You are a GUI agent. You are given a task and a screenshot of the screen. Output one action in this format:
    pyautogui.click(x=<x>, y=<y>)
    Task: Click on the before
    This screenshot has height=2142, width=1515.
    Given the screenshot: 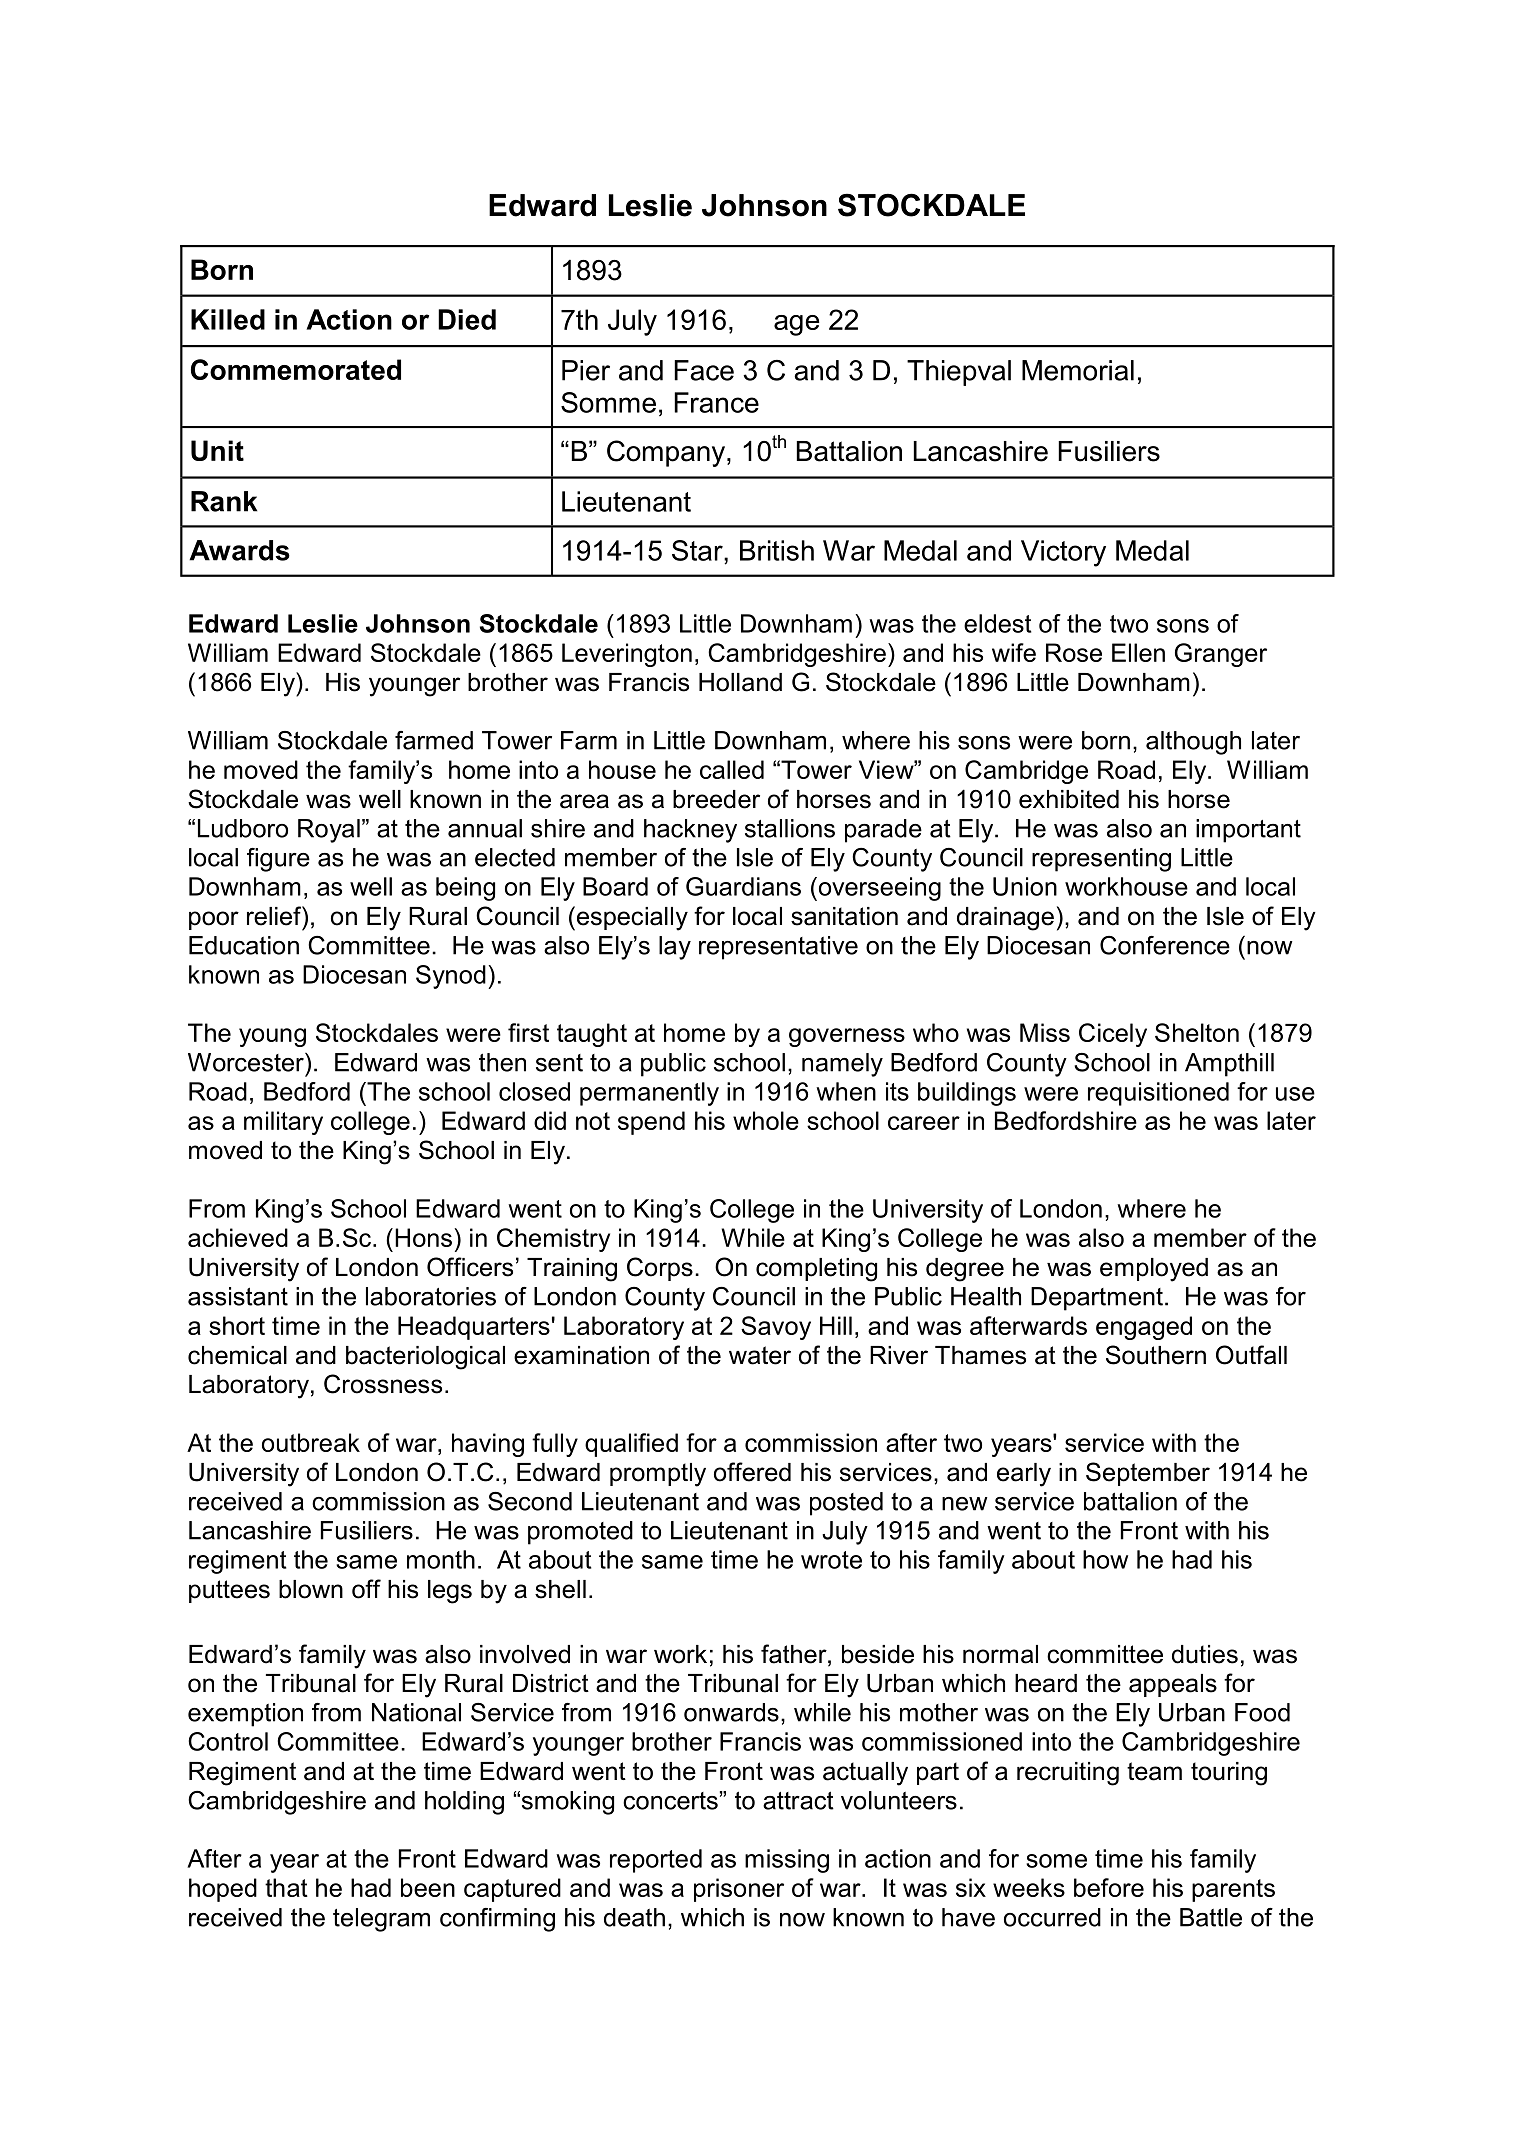 What is the action you would take?
    pyautogui.click(x=1109, y=1887)
